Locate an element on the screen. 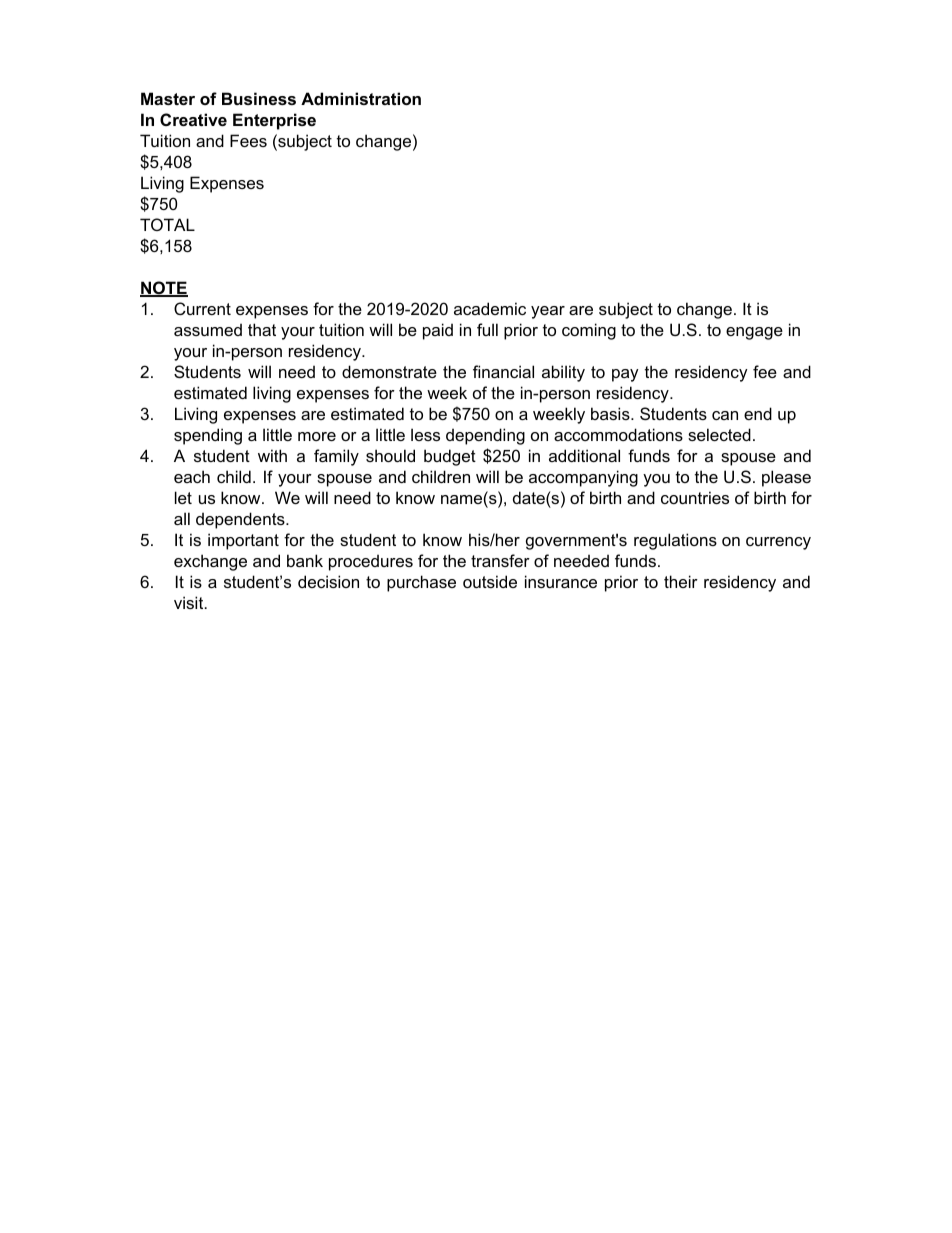  engage is located at coordinates (754, 333).
